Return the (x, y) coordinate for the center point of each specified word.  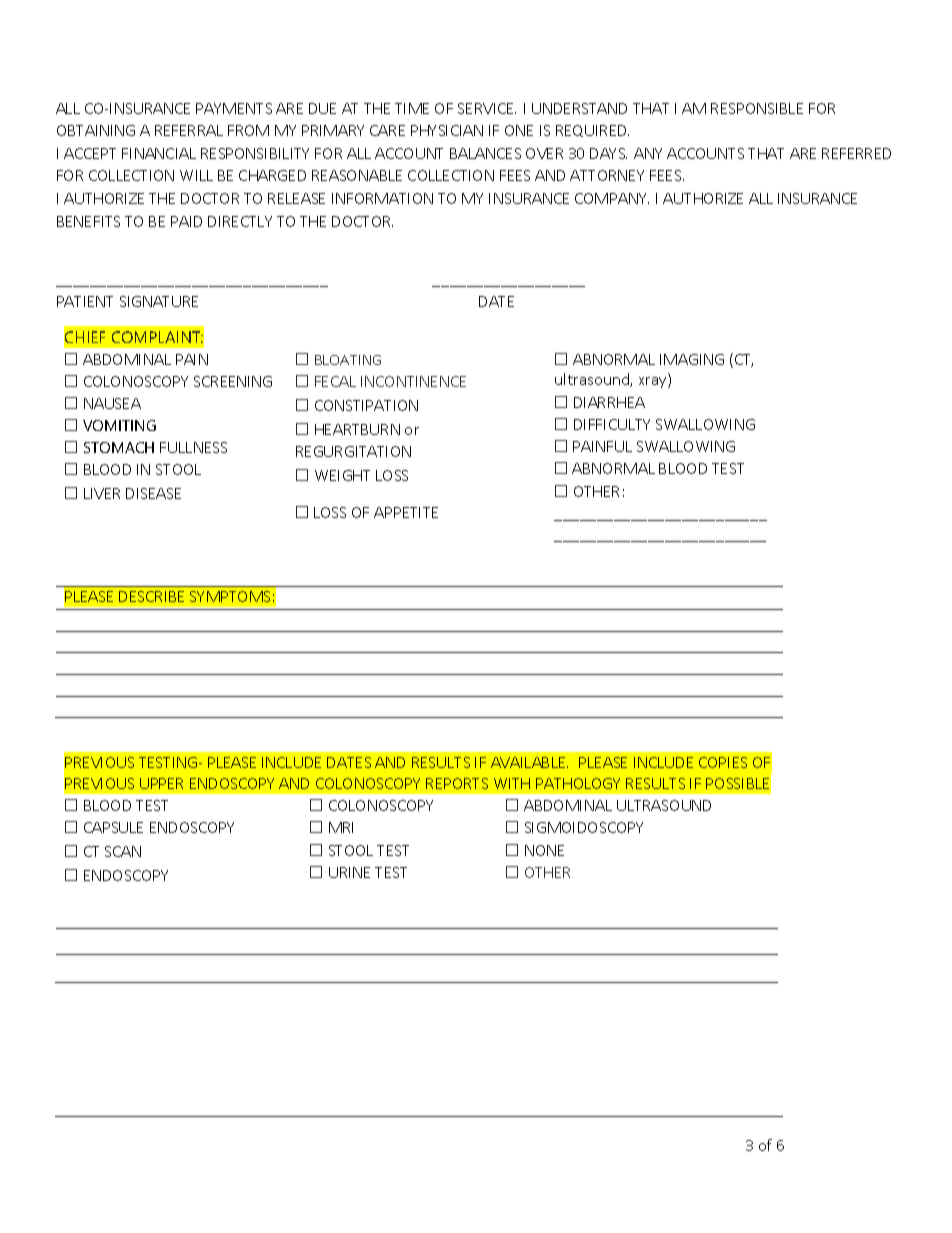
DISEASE (153, 493)
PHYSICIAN (447, 130)
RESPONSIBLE (757, 108)
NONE (544, 850)
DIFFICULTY (612, 424)
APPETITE (406, 512)
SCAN (123, 851)
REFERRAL (189, 130)
